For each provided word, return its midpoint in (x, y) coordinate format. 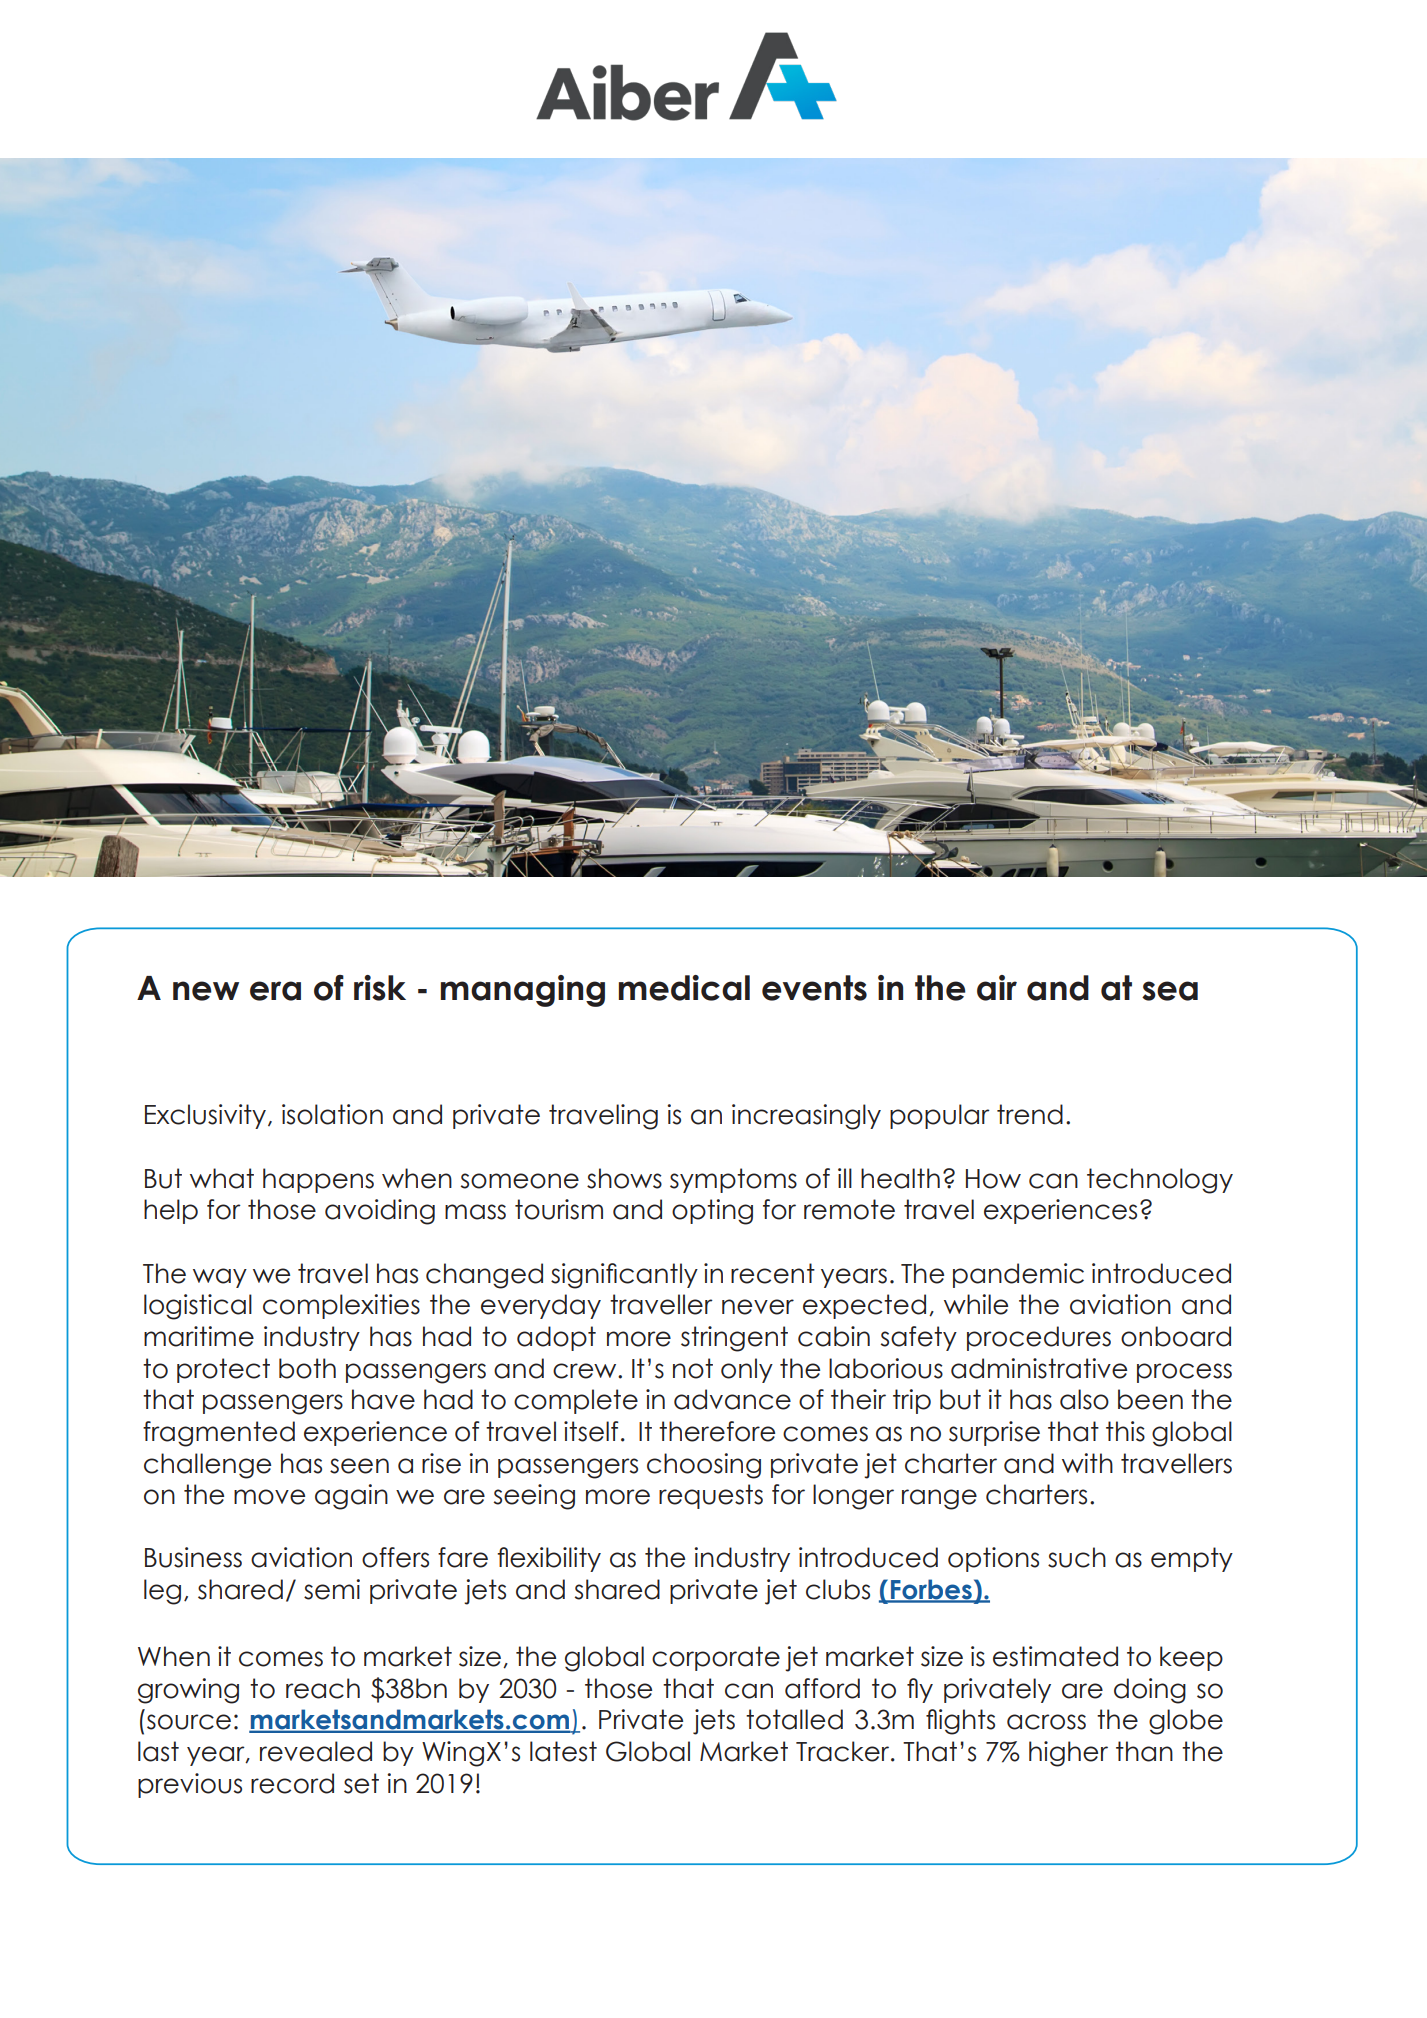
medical (684, 988)
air (997, 988)
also (1084, 1399)
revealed (316, 1751)
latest (563, 1751)
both (307, 1368)
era (275, 991)
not (693, 1368)
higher (1068, 1754)
